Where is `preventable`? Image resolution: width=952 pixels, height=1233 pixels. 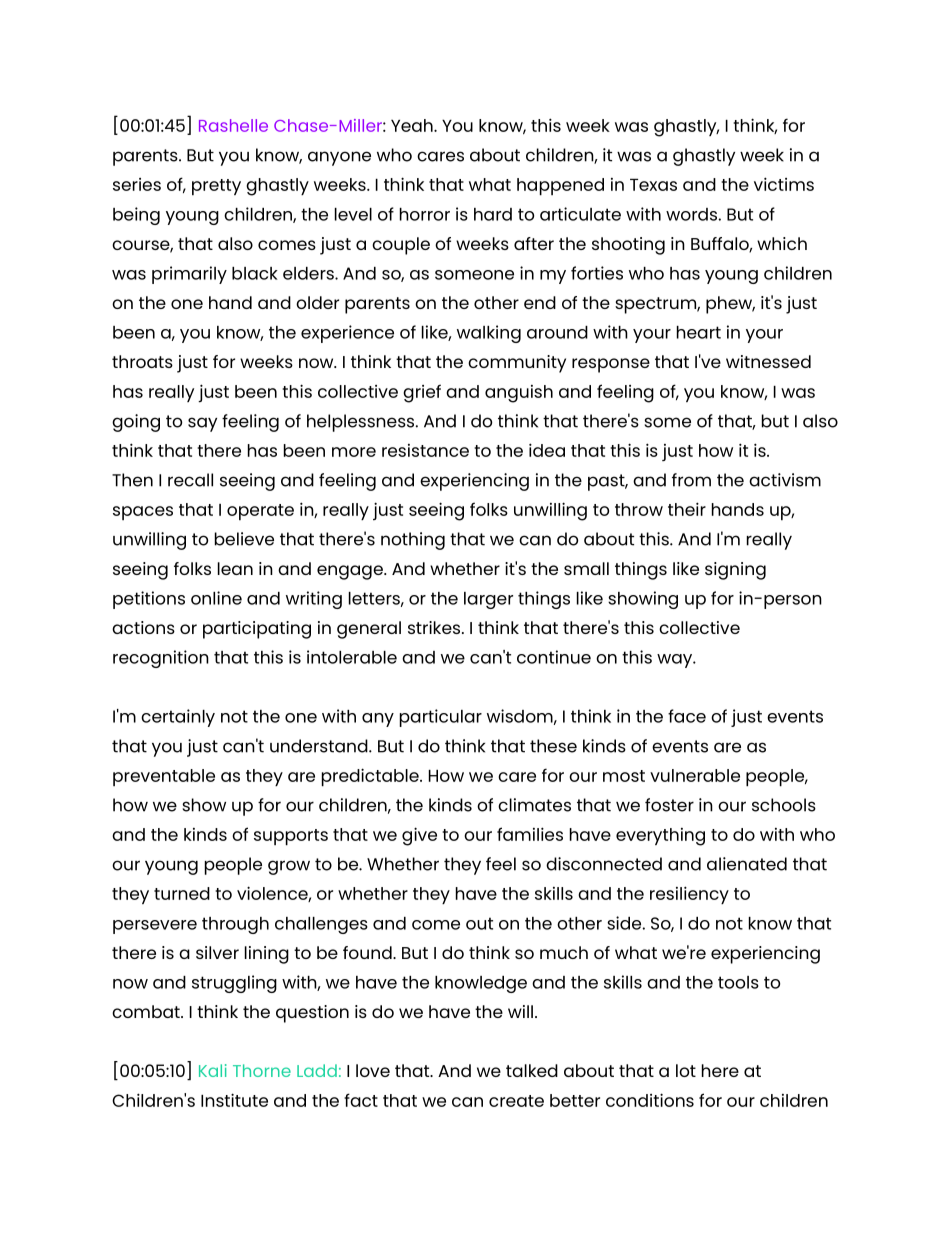 preventable is located at coordinates (164, 777).
